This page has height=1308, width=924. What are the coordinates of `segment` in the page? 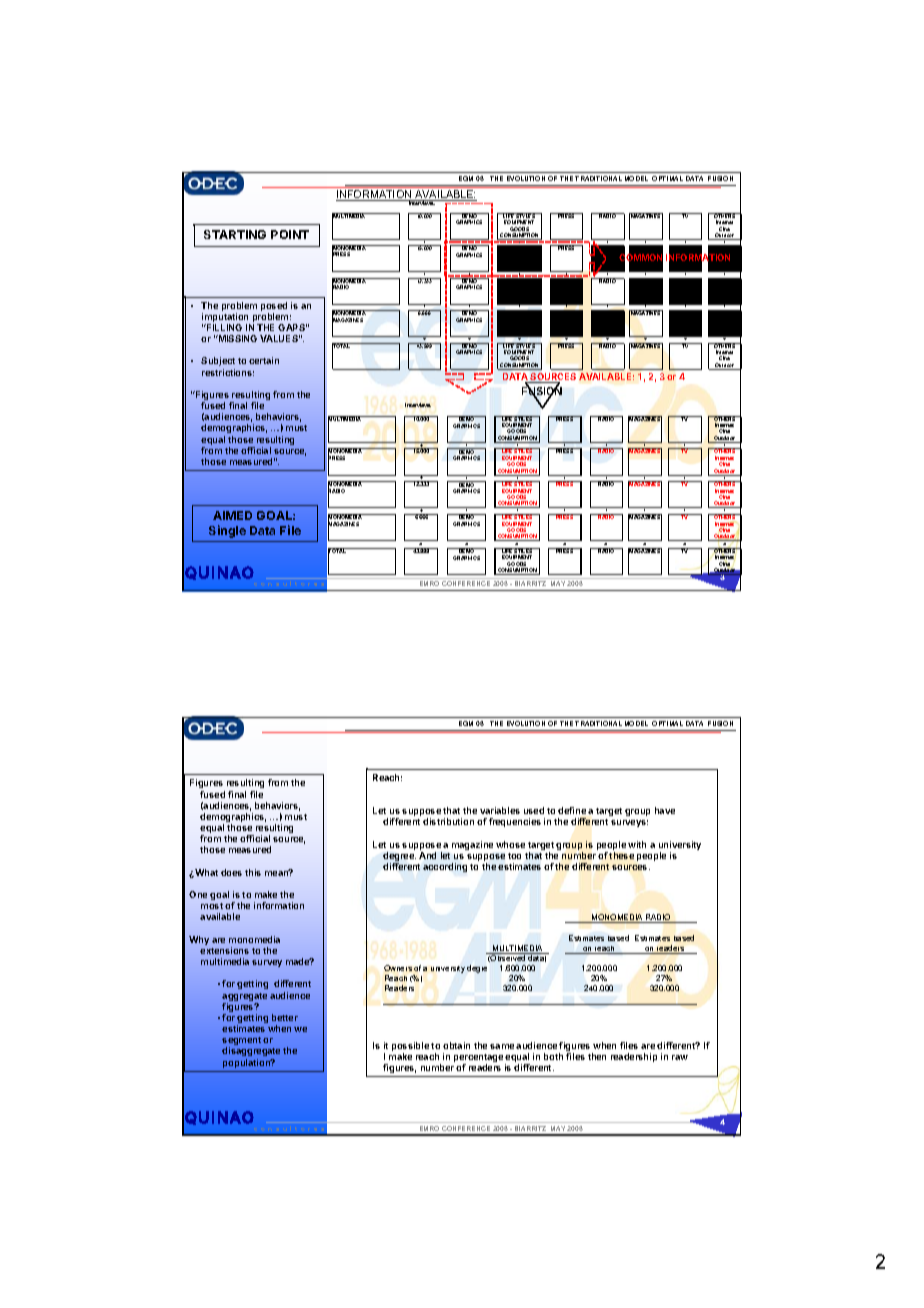 It's located at (241, 1042).
